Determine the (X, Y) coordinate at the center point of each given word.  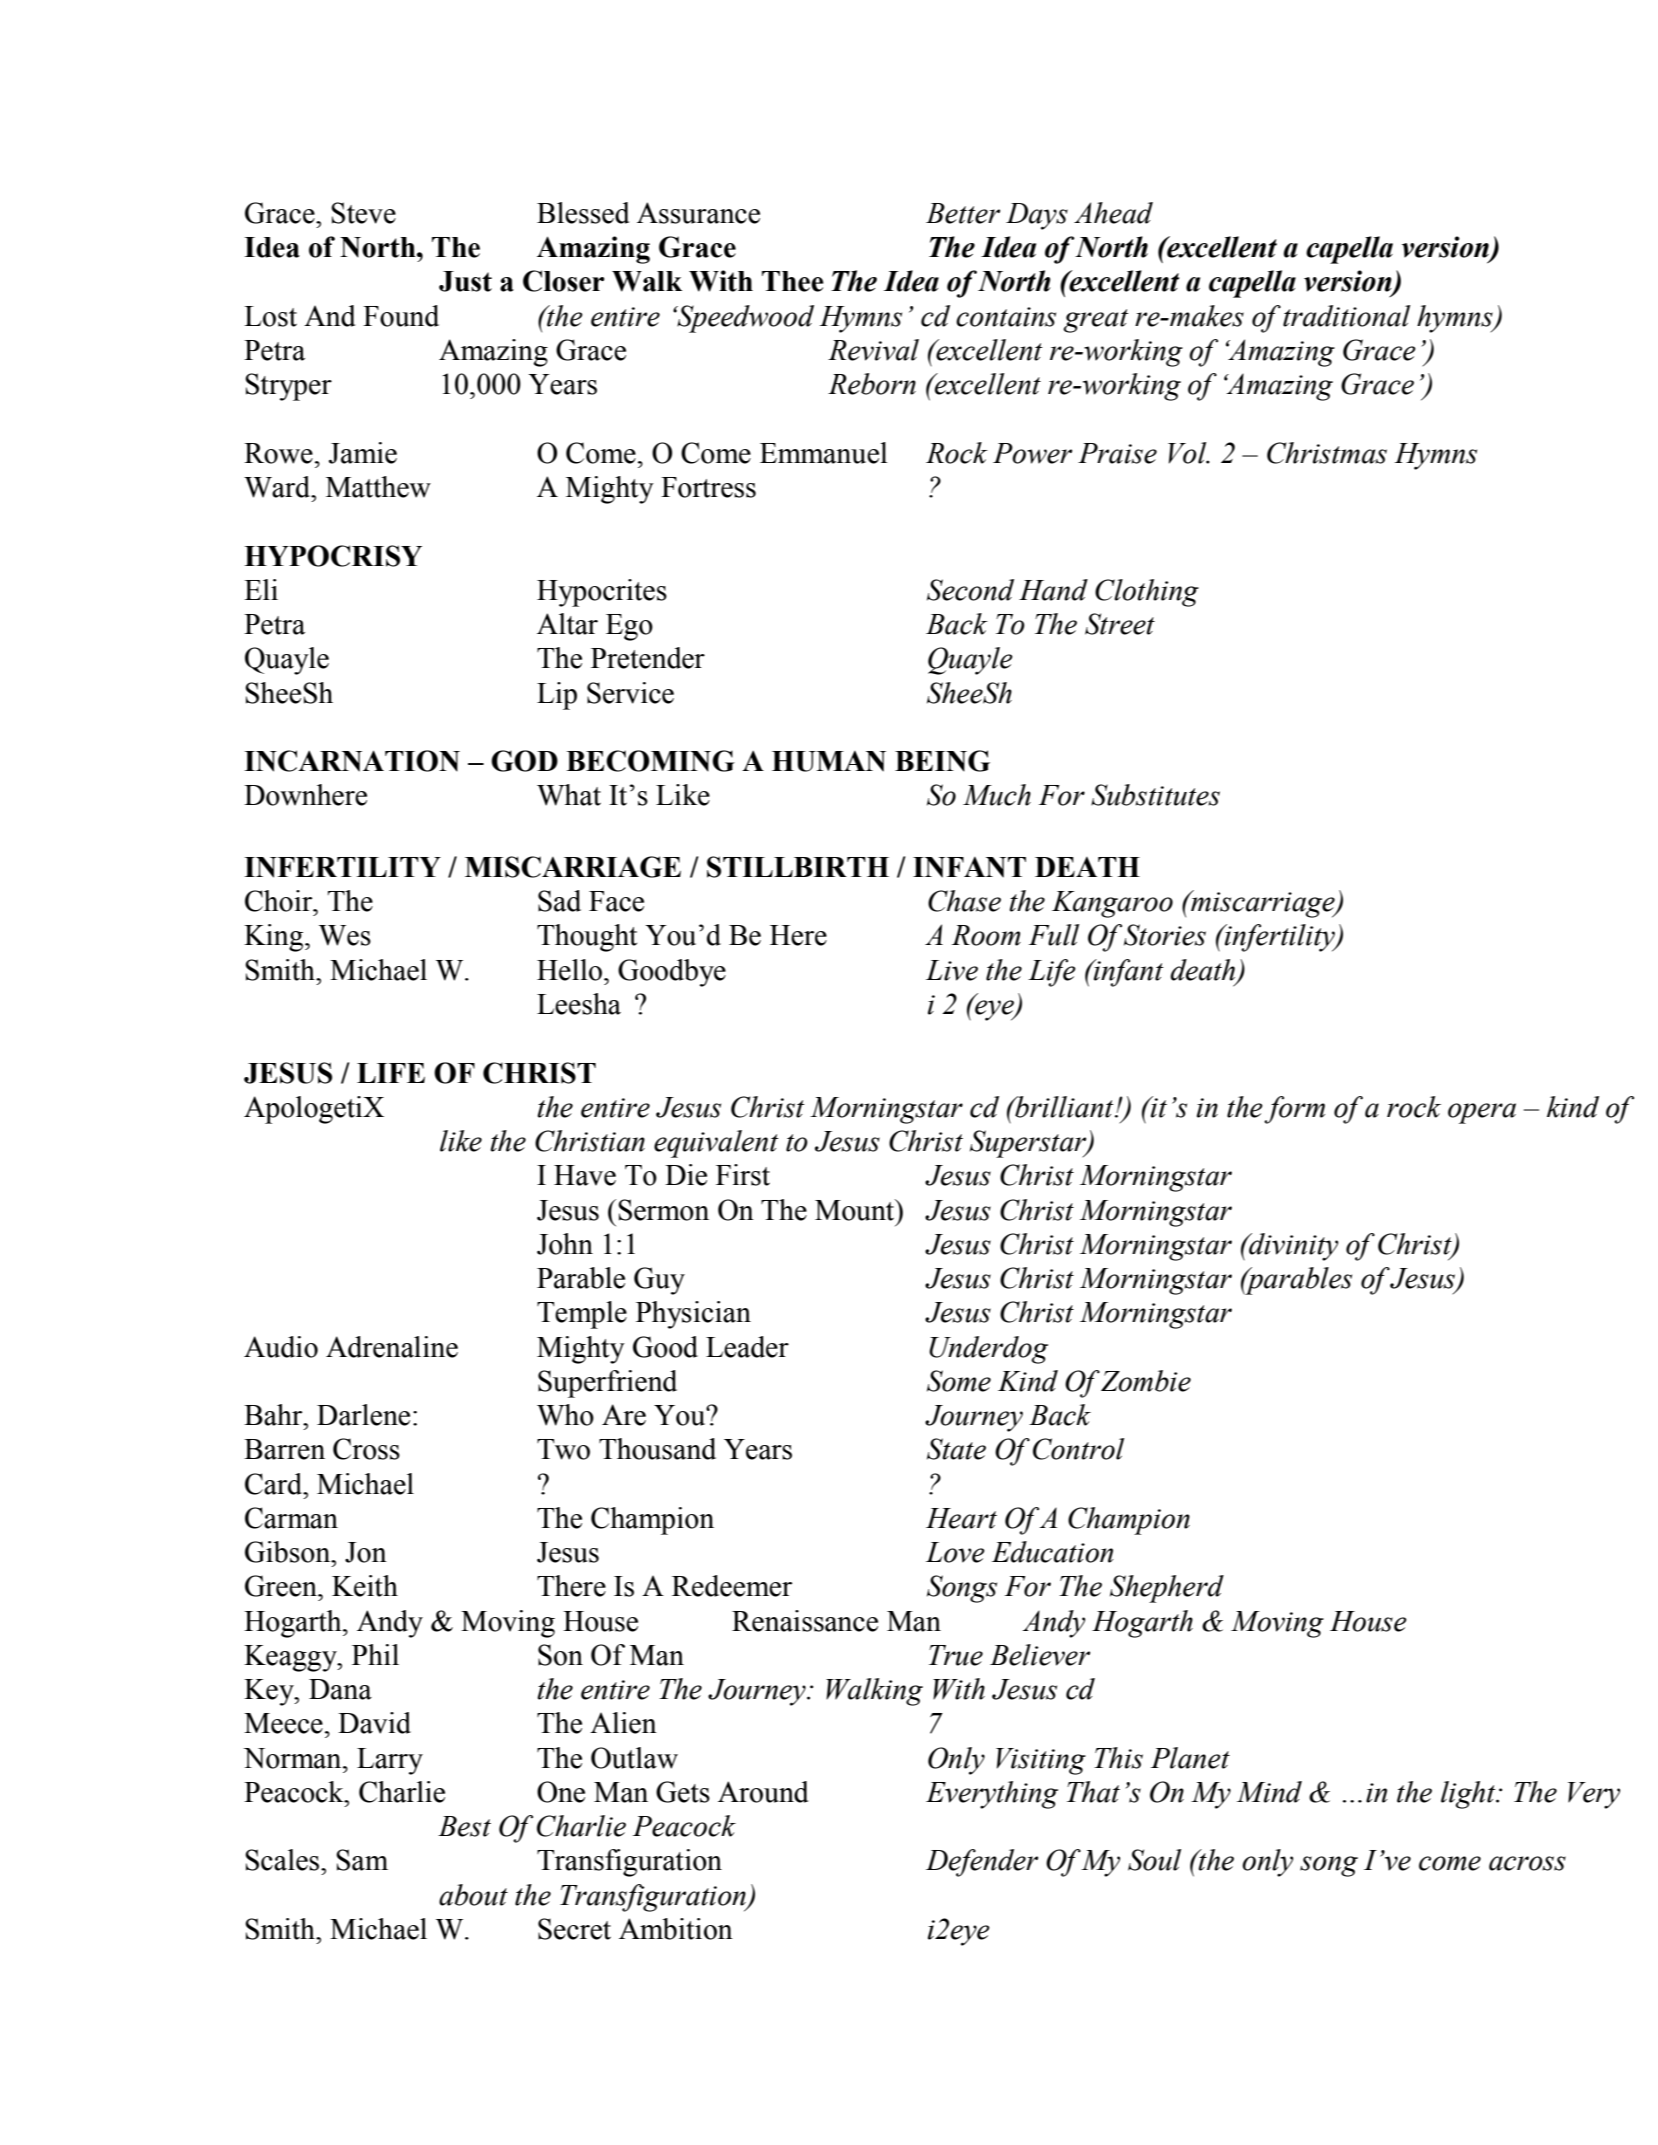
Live (952, 970)
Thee (793, 281)
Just (465, 281)
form (1294, 1110)
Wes (345, 935)
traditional (1346, 316)
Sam (362, 1860)
